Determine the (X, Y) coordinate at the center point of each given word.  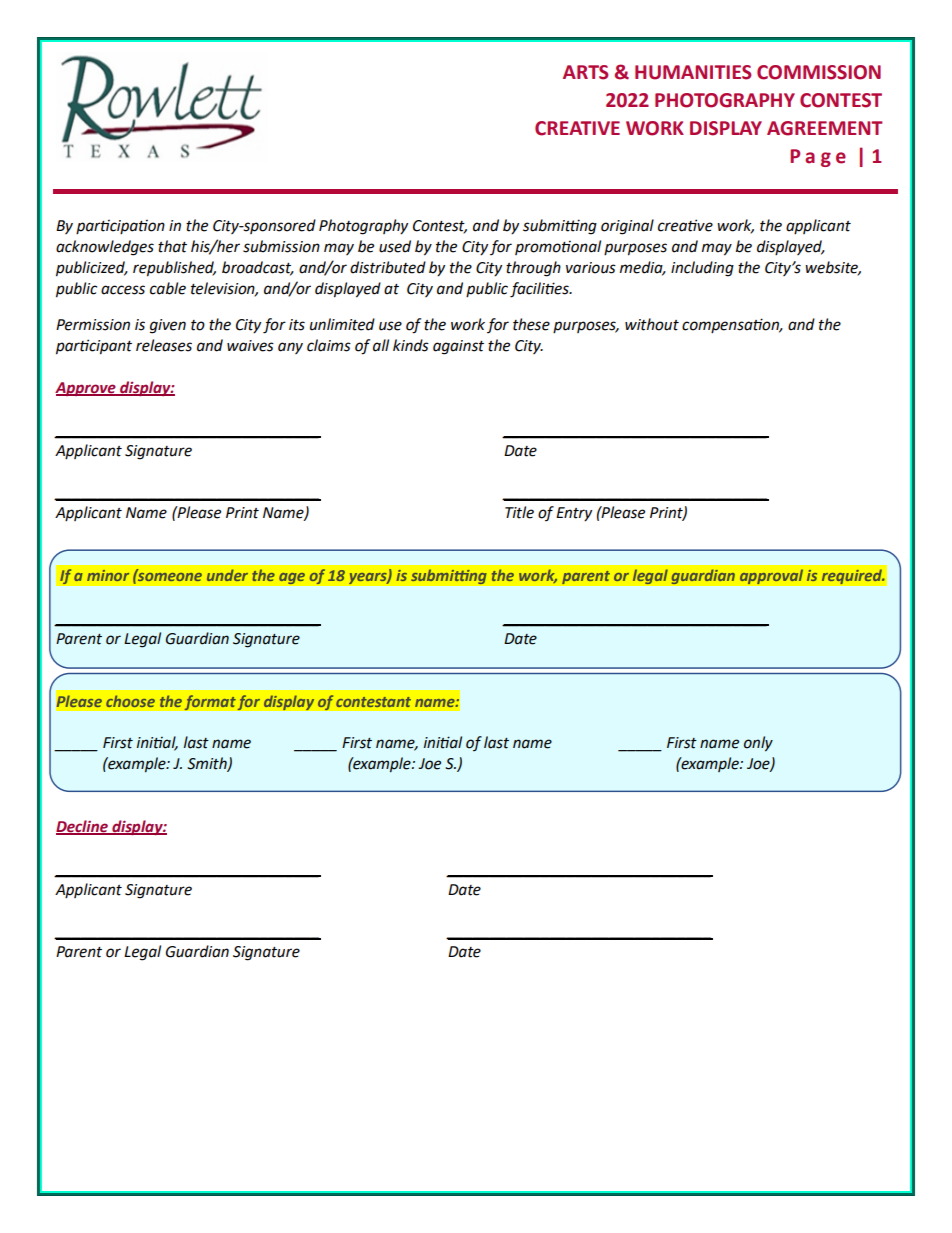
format (210, 703)
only (758, 744)
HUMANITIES (693, 72)
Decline (83, 827)
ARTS (585, 72)
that (172, 246)
